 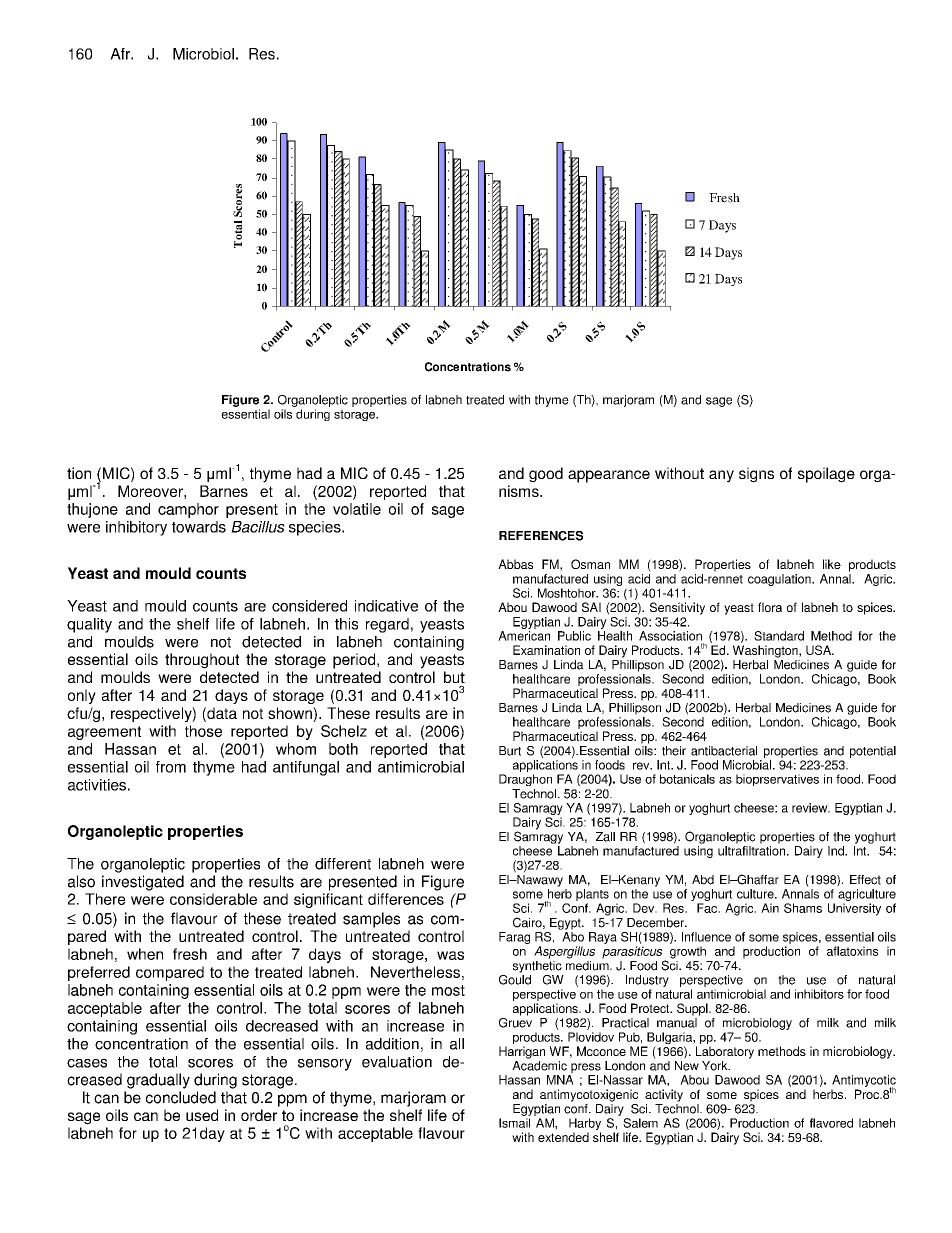 I want to click on Gould, so click(x=515, y=978).
